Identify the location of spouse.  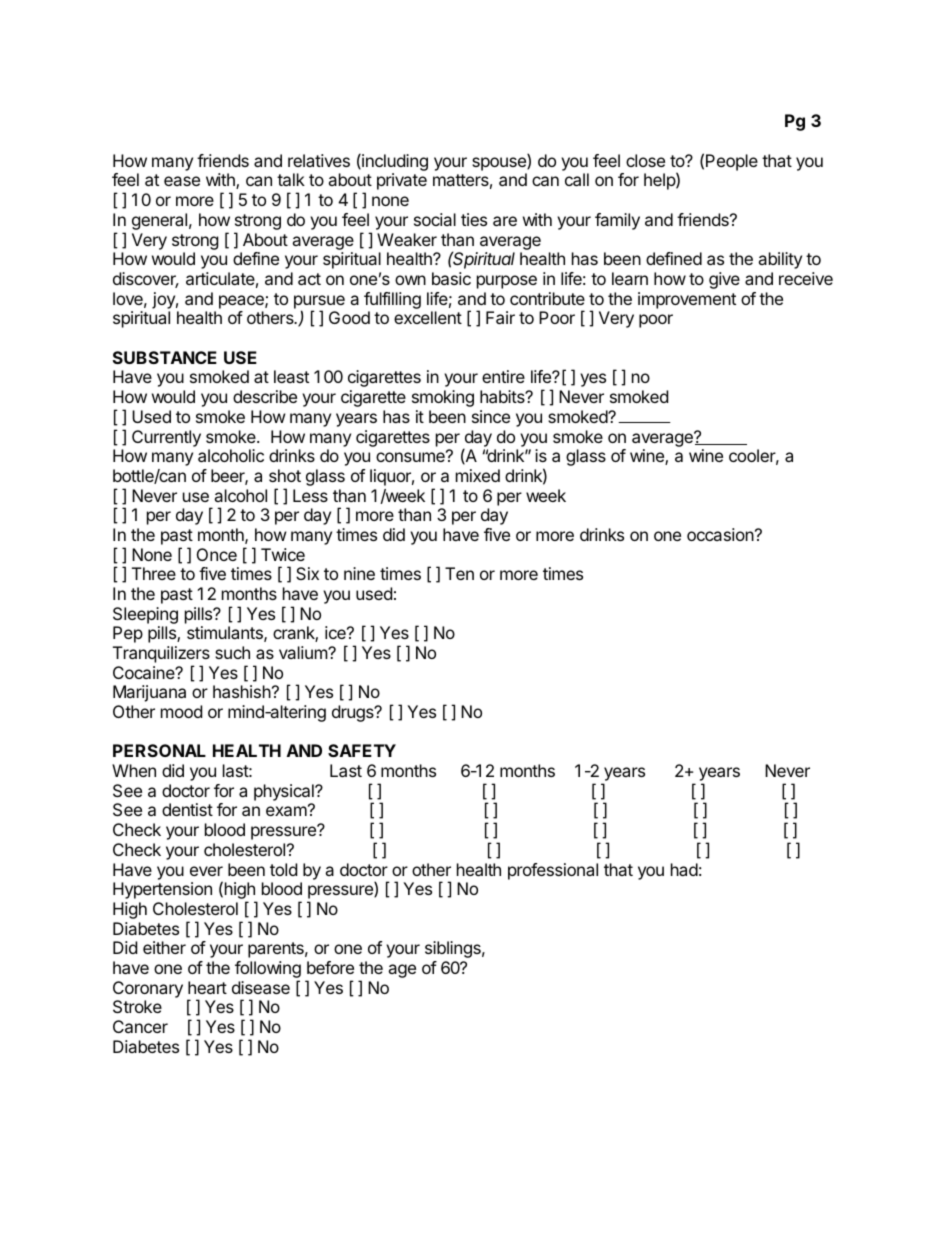
(500, 164).
